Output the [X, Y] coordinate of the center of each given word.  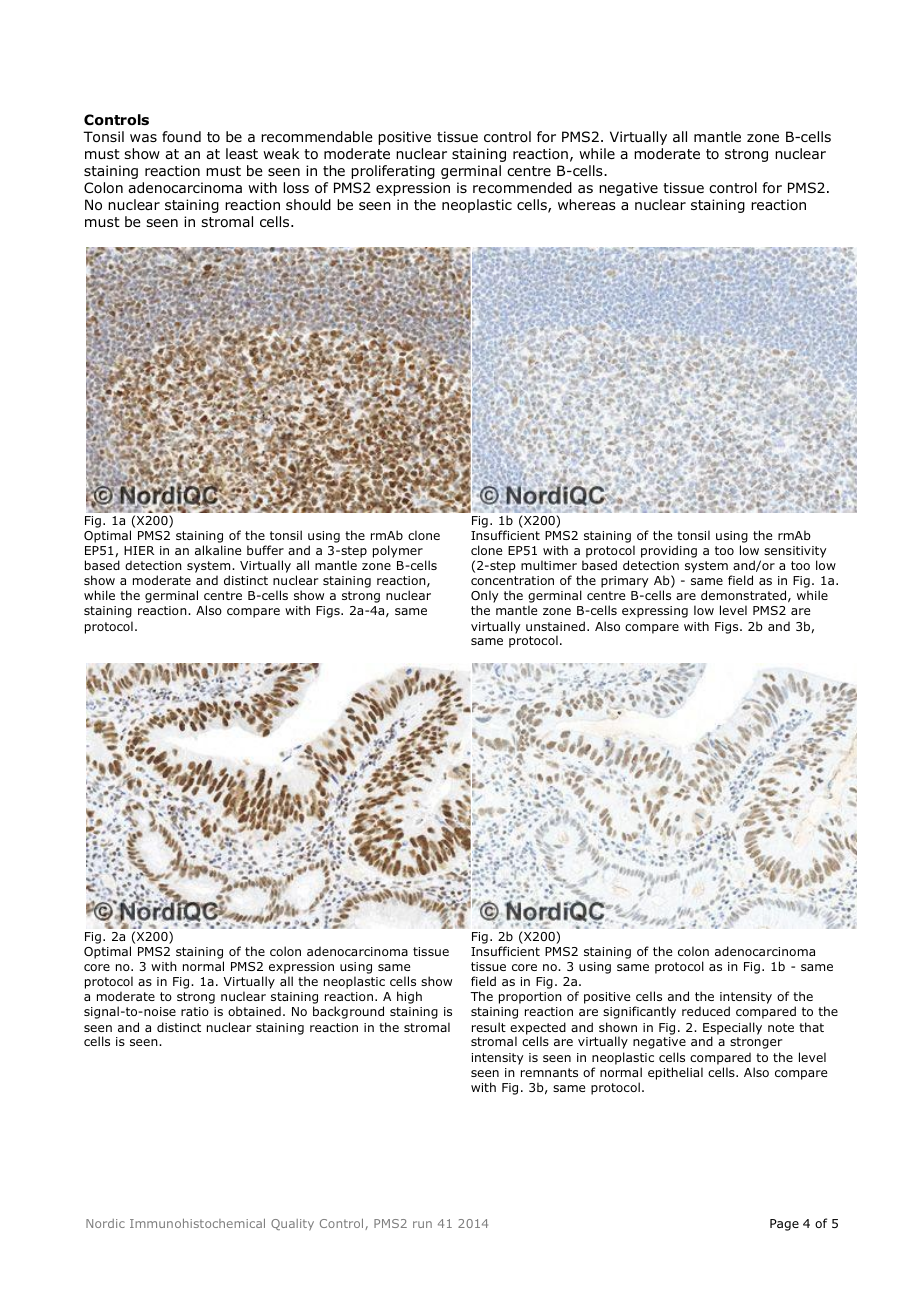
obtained [254, 1011]
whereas [587, 204]
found [181, 136]
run [422, 1224]
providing [669, 551]
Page [784, 1225]
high [409, 997]
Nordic [105, 1223]
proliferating [393, 172]
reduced [706, 1011]
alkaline [218, 550]
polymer [398, 551]
